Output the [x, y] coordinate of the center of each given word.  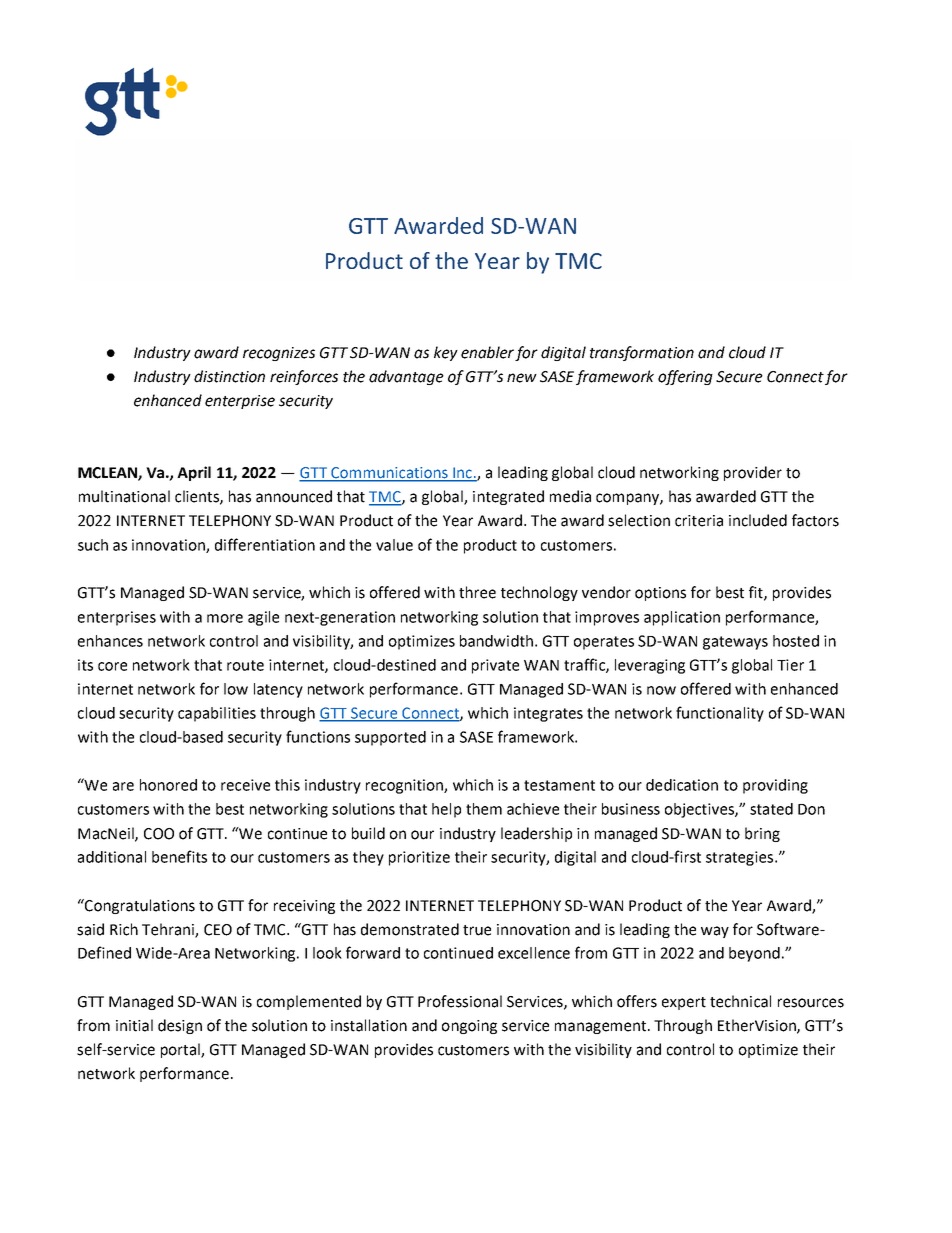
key [446, 353]
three [477, 592]
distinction [229, 376]
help [446, 810]
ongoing [469, 1027]
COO [159, 834]
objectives [700, 810]
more [225, 618]
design [180, 1026]
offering [685, 377]
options [660, 594]
